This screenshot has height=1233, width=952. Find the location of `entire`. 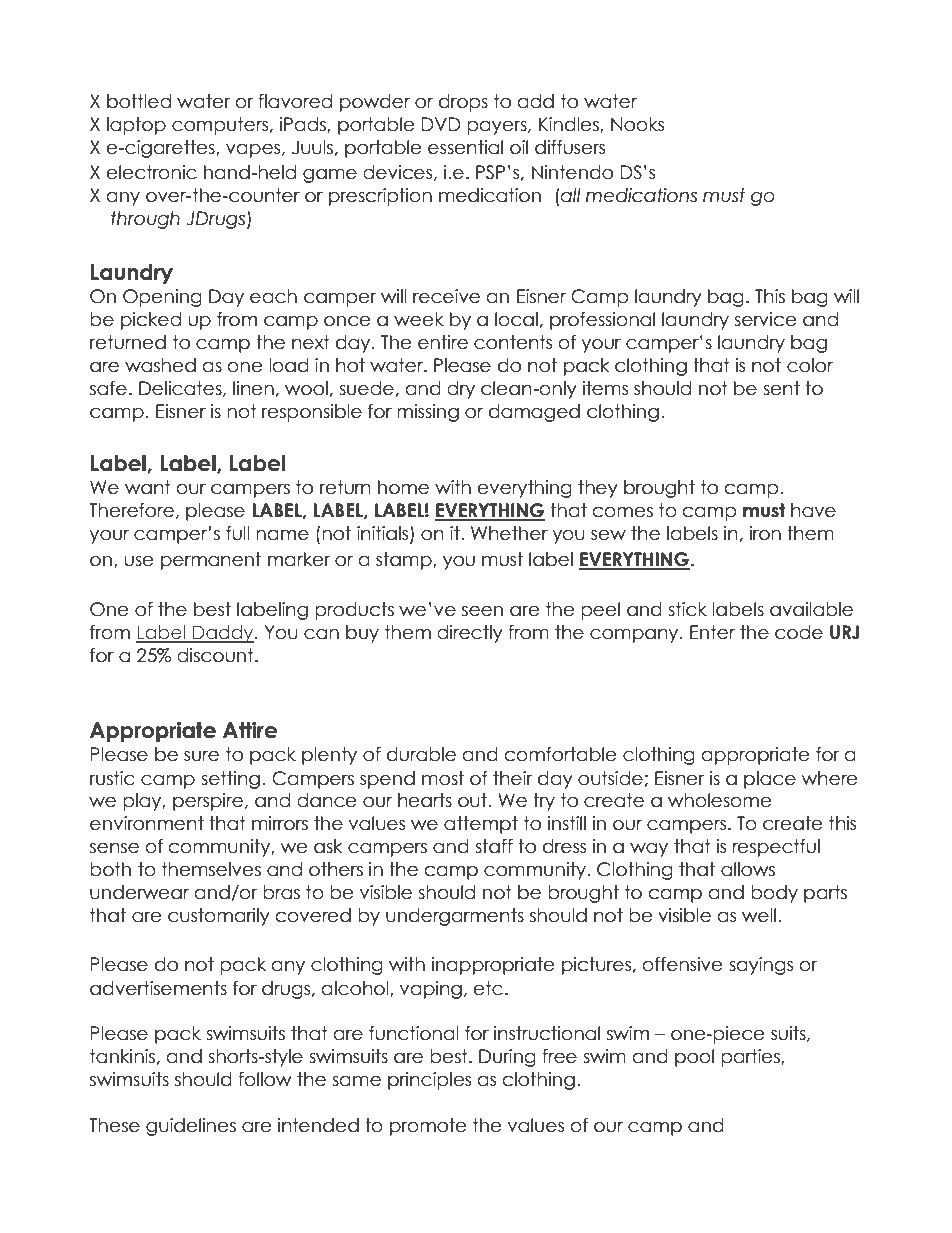

entire is located at coordinates (443, 342).
